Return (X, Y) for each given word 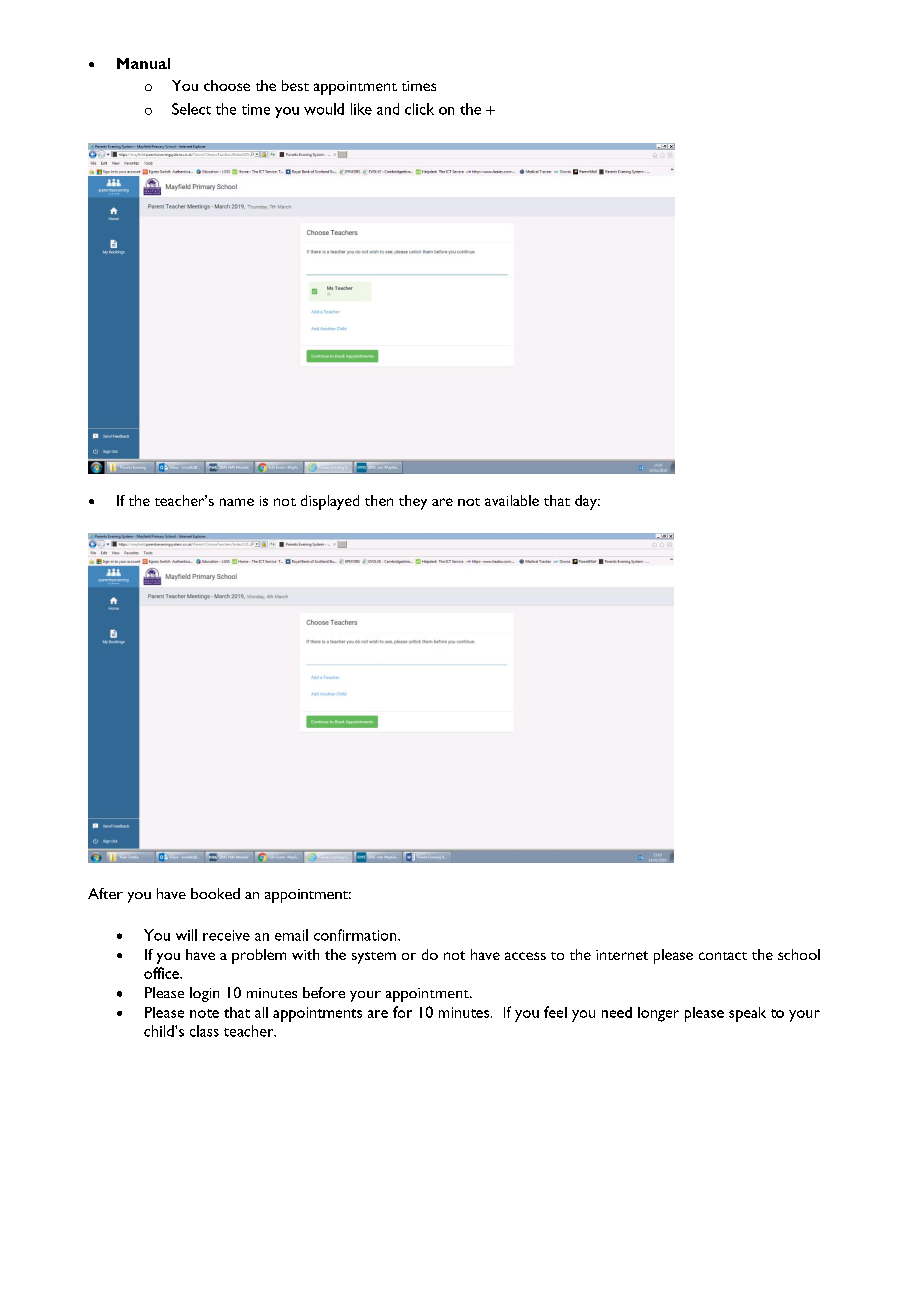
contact (723, 956)
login (204, 994)
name (237, 502)
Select (191, 109)
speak (747, 1014)
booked (215, 893)
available (512, 500)
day (587, 502)
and (388, 109)
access (525, 956)
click (419, 109)
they (413, 502)
